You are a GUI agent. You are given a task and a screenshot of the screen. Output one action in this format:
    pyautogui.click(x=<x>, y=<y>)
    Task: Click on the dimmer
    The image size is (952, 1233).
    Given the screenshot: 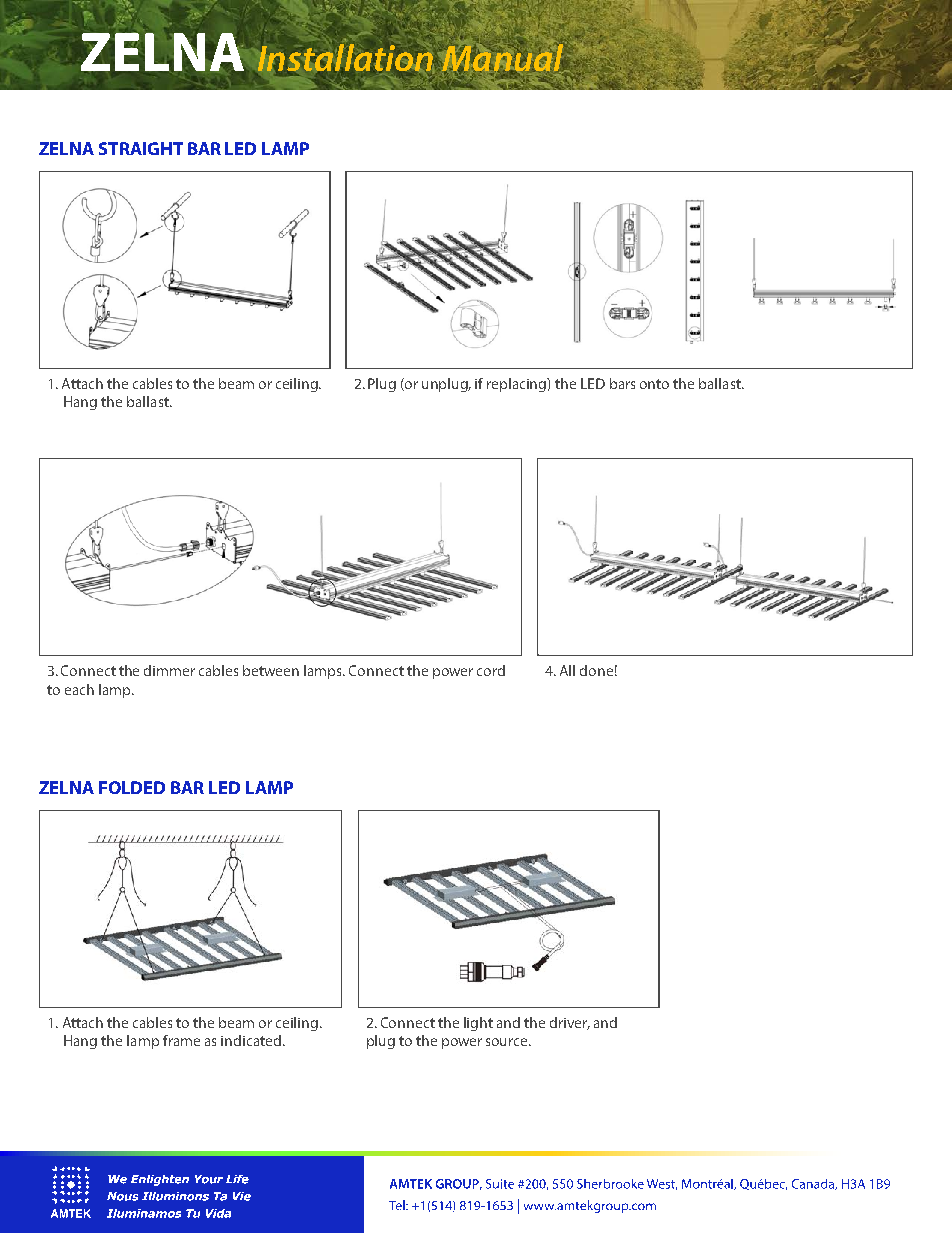 What is the action you would take?
    pyautogui.click(x=169, y=670)
